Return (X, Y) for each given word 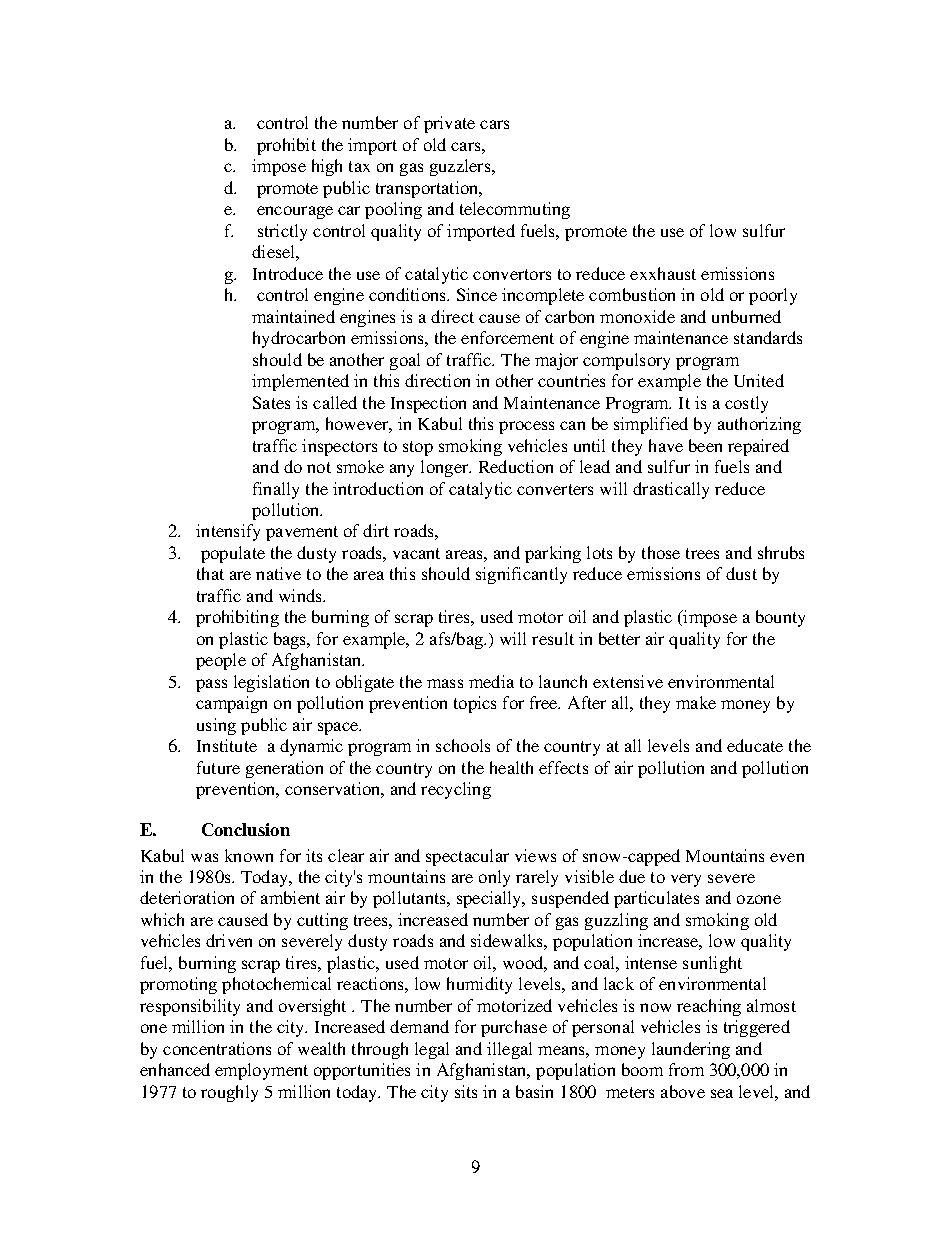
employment (261, 1071)
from (686, 1069)
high (327, 167)
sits (466, 1091)
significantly (521, 575)
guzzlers (461, 167)
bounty (780, 618)
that (210, 573)
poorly (773, 296)
